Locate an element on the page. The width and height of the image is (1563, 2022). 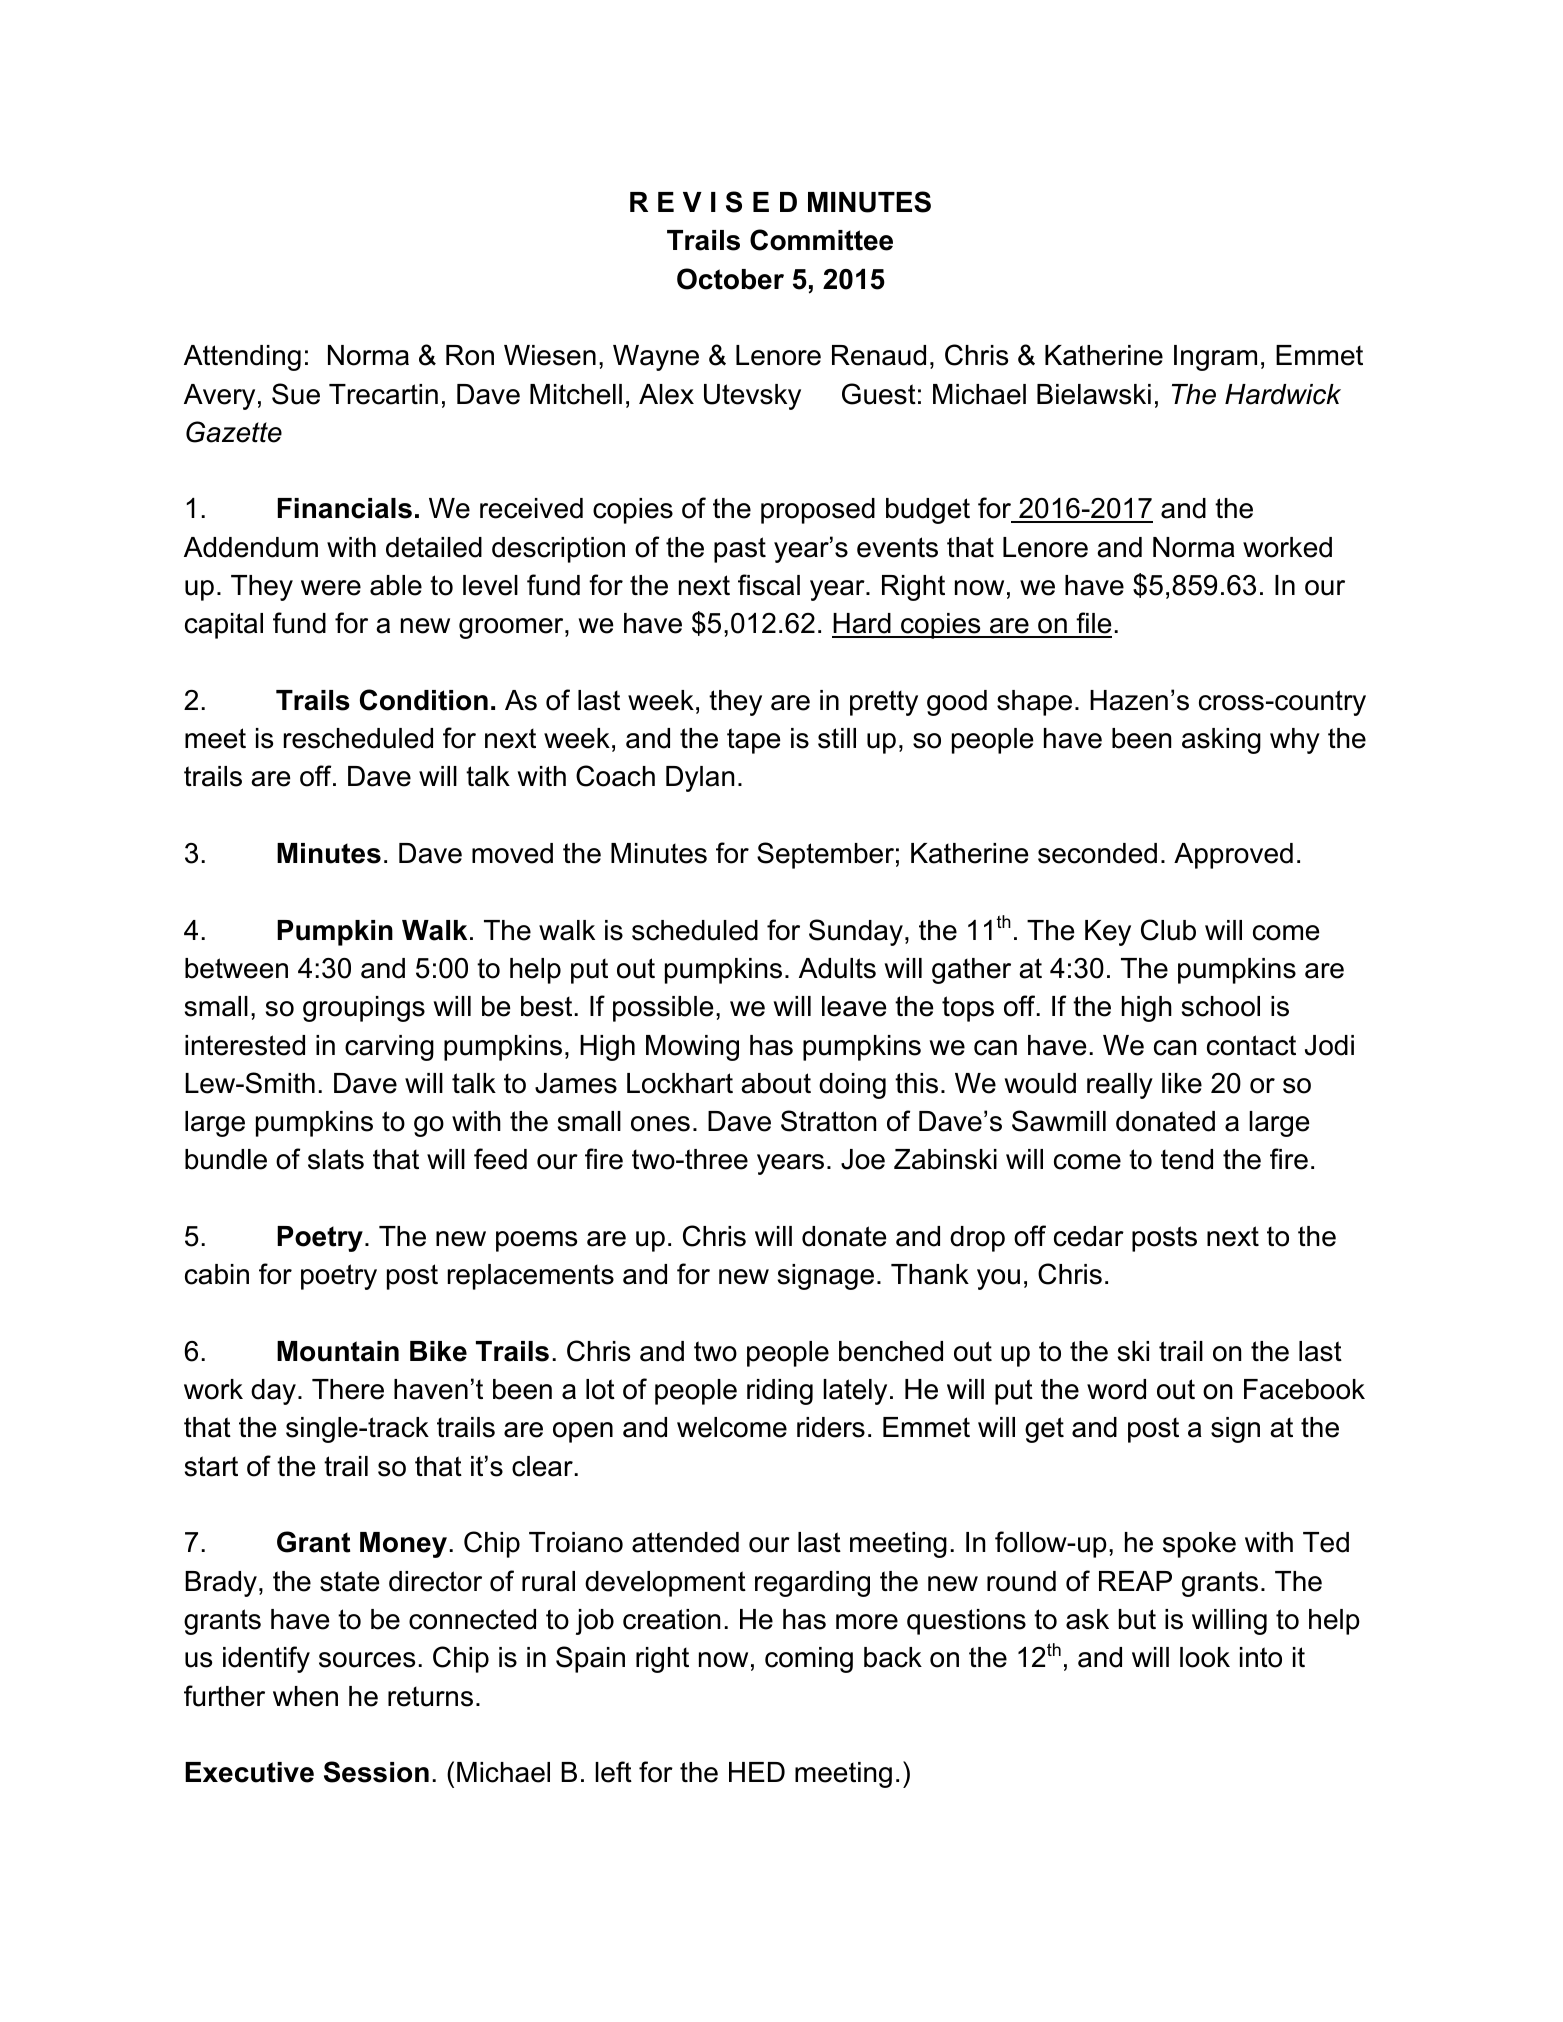
you is located at coordinates (998, 1279).
